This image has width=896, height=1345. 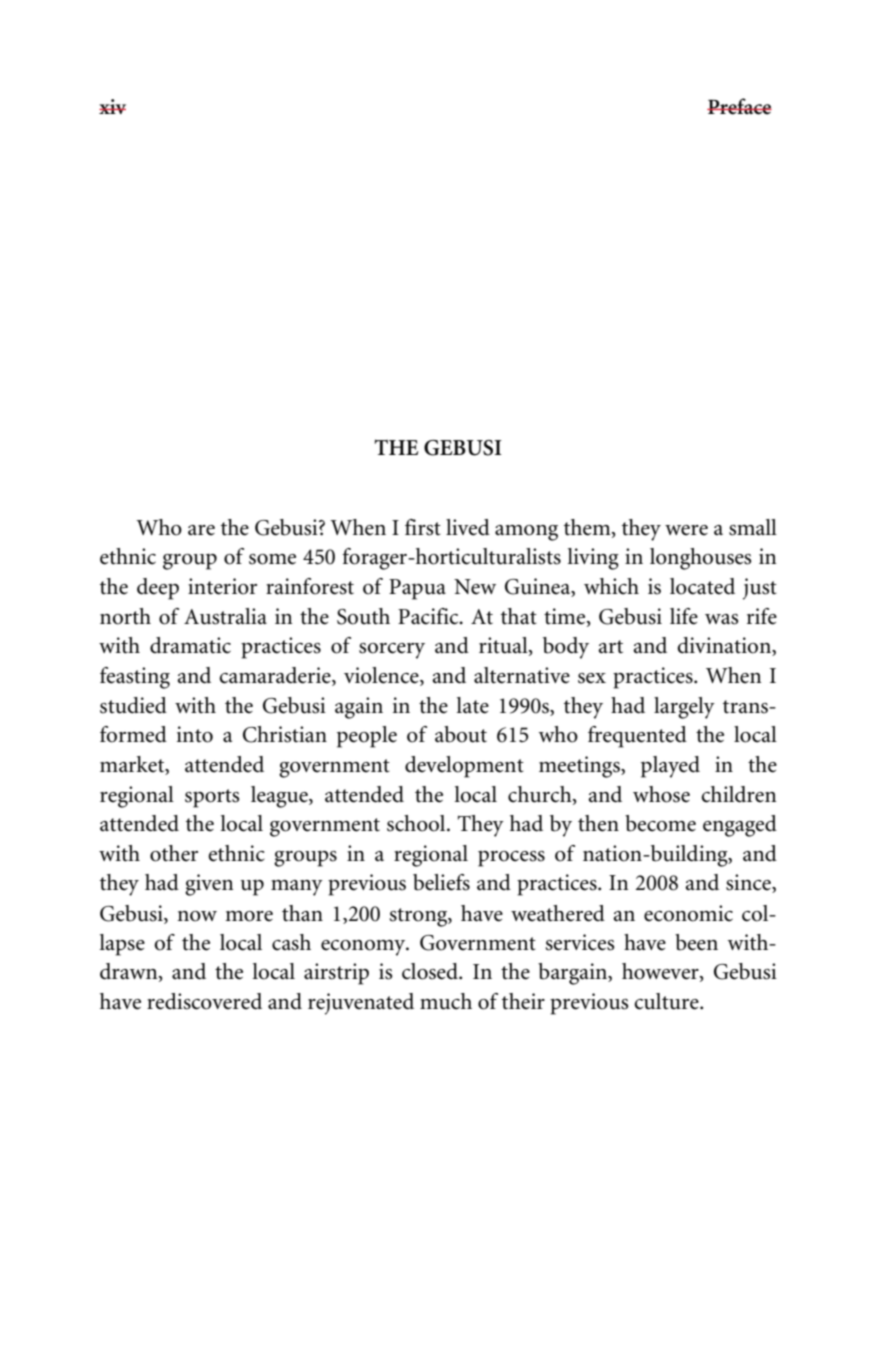 What do you see at coordinates (201, 530) in the image?
I see `are` at bounding box center [201, 530].
